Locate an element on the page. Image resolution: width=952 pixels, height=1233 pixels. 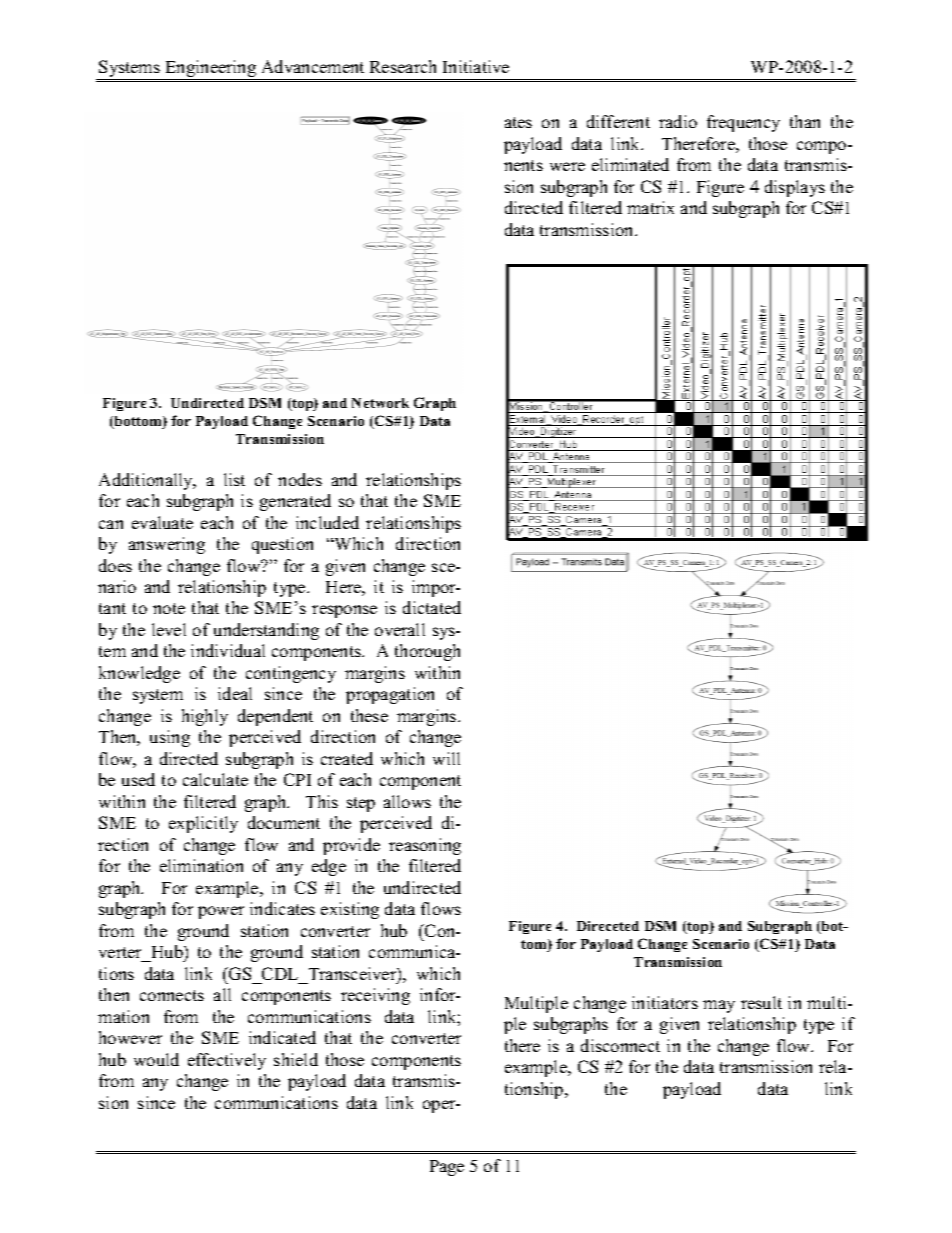
reasoning is located at coordinates (425, 846).
